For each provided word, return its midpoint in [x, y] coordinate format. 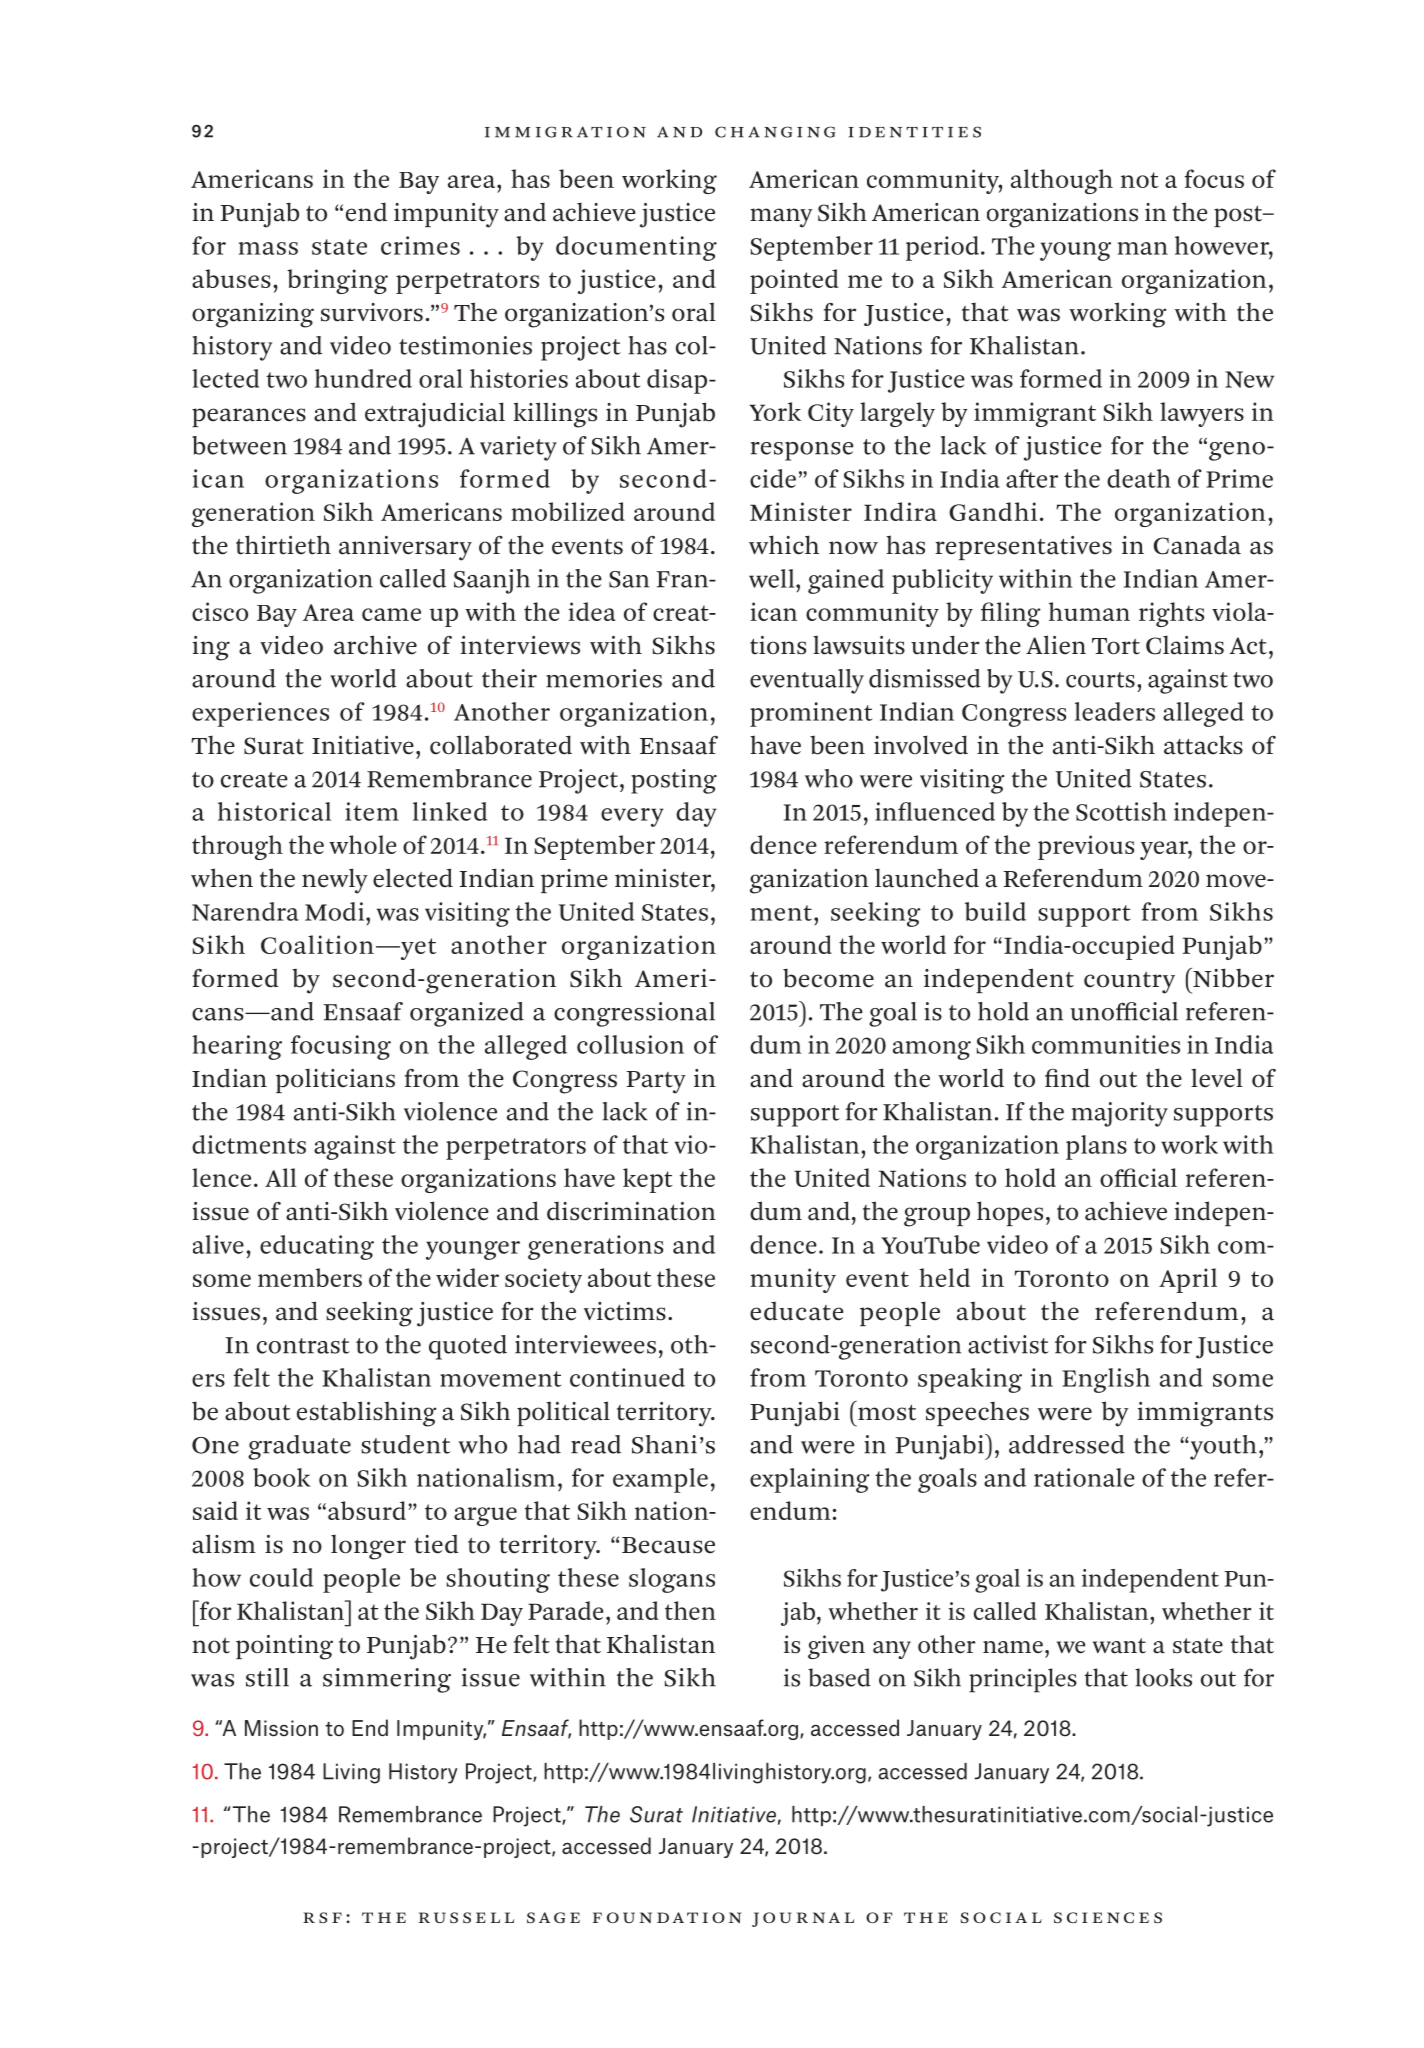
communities [1106, 1044]
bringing [337, 281]
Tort [1116, 646]
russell [466, 1917]
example [660, 1480]
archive [375, 645]
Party [656, 1082]
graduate [299, 1447]
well [773, 578]
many [781, 218]
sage [553, 1918]
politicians [335, 1080]
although [1062, 181]
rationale [1084, 1477]
